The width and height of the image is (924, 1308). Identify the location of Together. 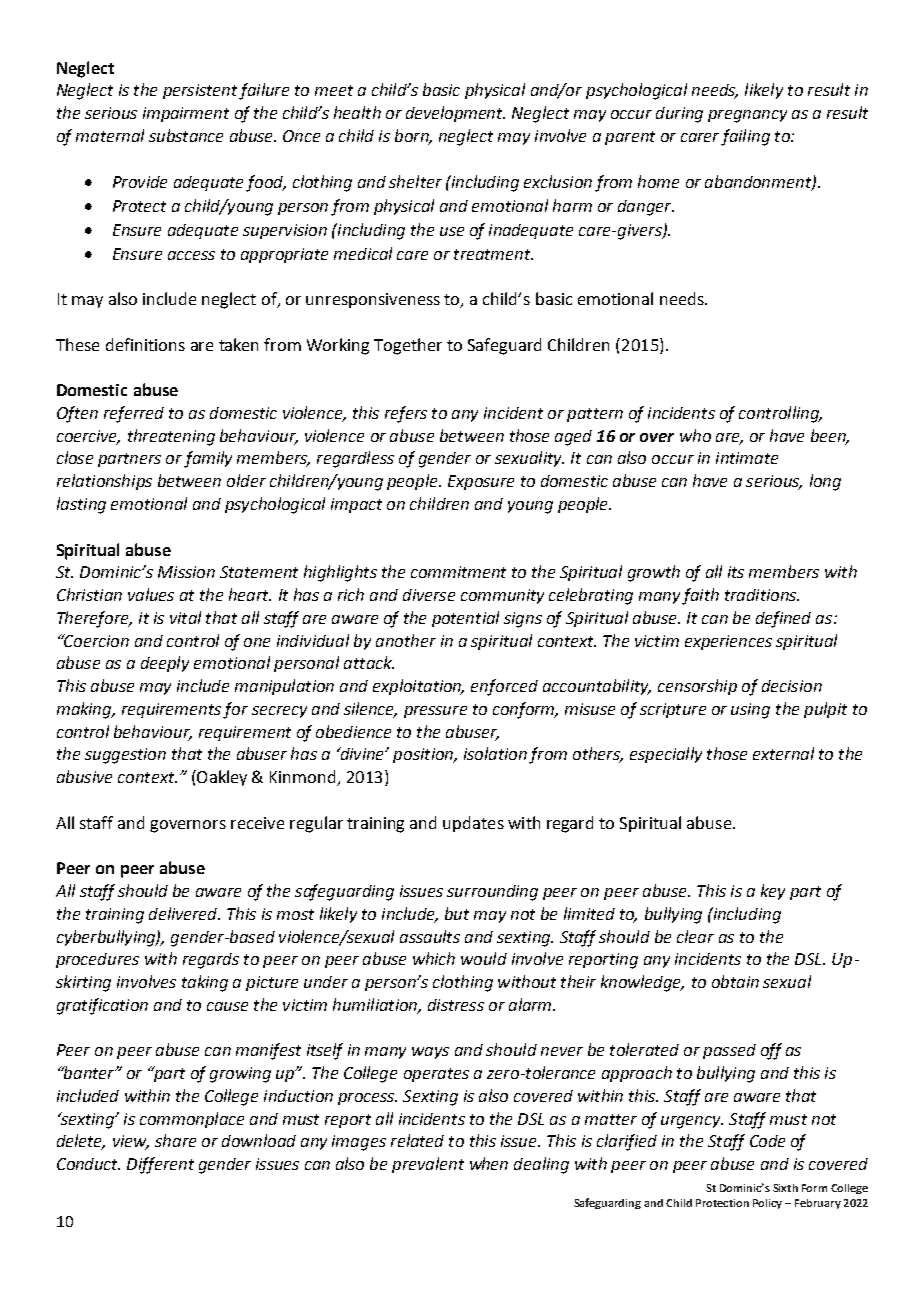
(408, 346).
